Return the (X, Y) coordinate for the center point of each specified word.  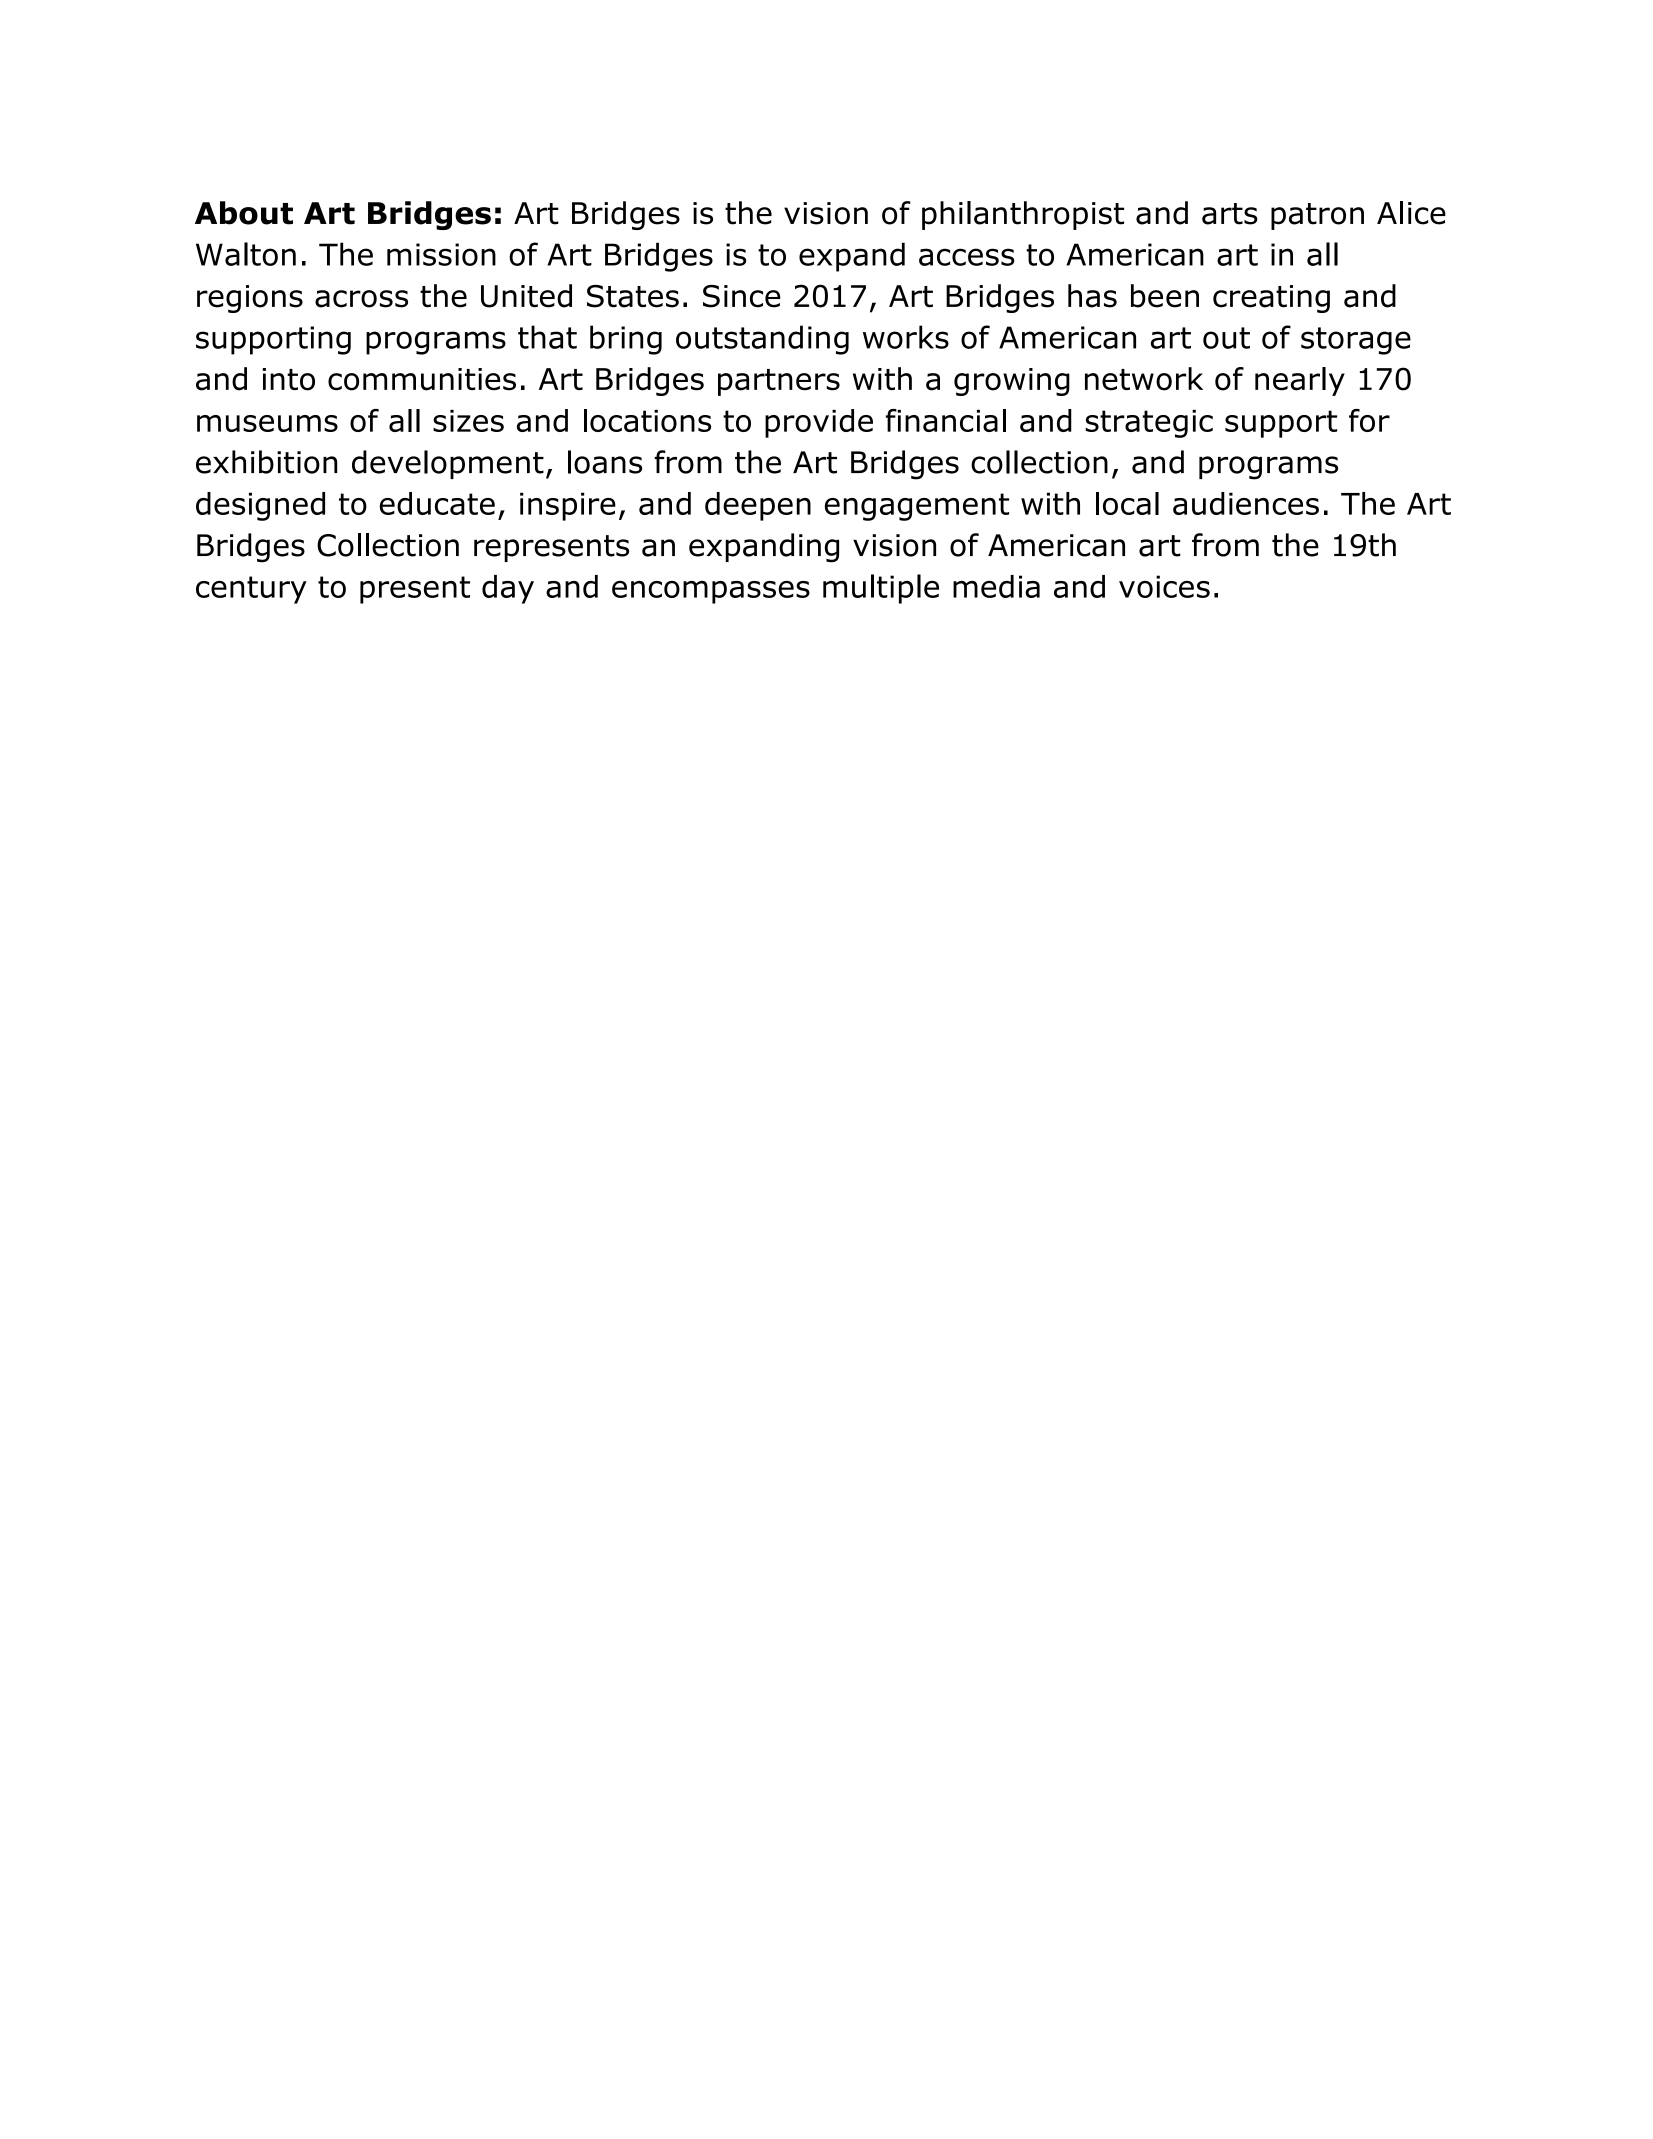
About (244, 213)
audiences (1246, 503)
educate (437, 503)
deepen (758, 506)
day (508, 589)
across (361, 299)
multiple (881, 589)
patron (1317, 216)
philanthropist (1023, 215)
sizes (468, 421)
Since (742, 296)
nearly (1300, 381)
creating (1271, 299)
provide (819, 423)
